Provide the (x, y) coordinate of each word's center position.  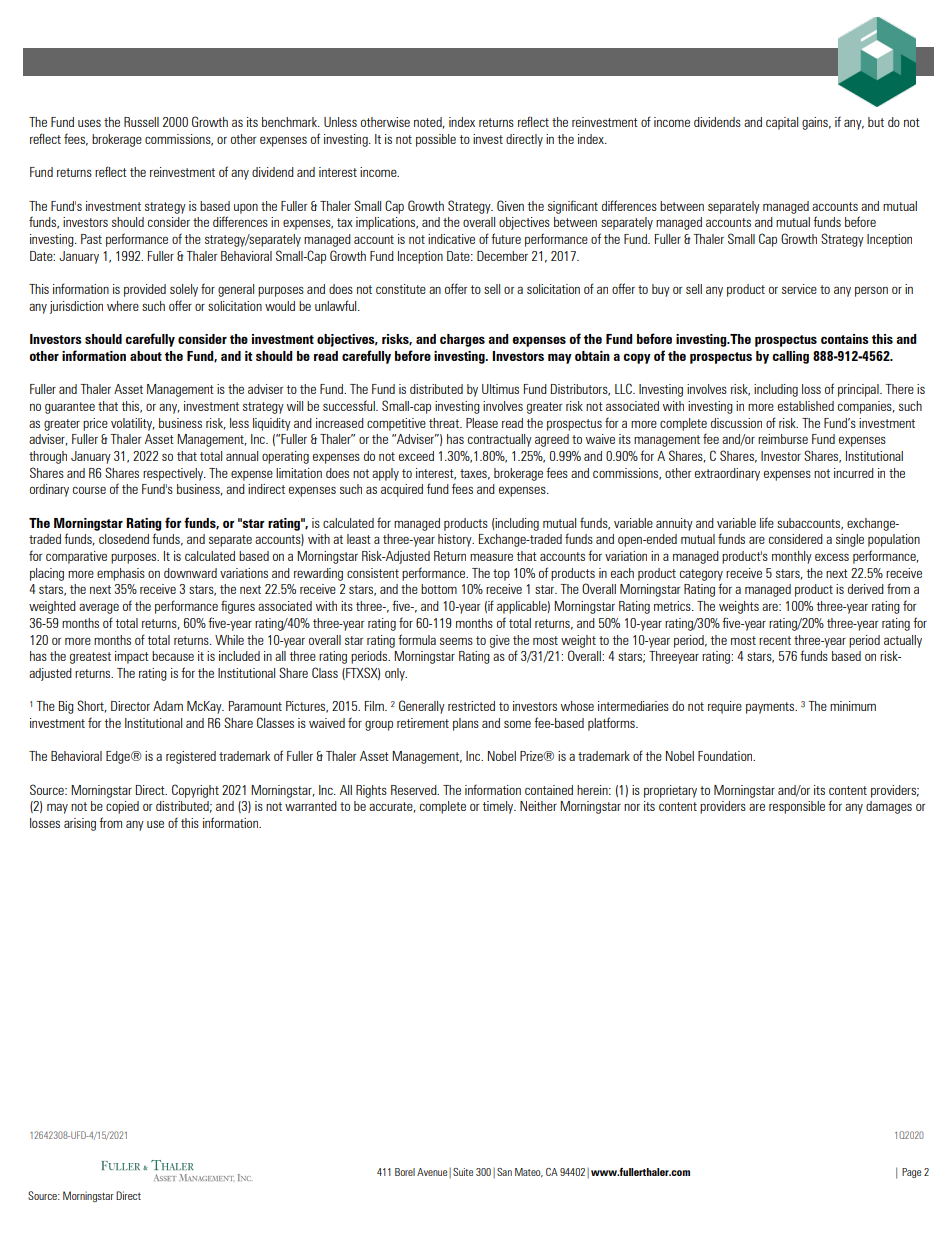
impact (132, 657)
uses (89, 123)
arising (80, 824)
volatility (133, 424)
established (806, 406)
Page (911, 1173)
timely (499, 807)
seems (456, 641)
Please (482, 423)
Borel (405, 1172)
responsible (797, 807)
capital (782, 123)
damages (889, 807)
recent (775, 640)
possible (436, 140)
